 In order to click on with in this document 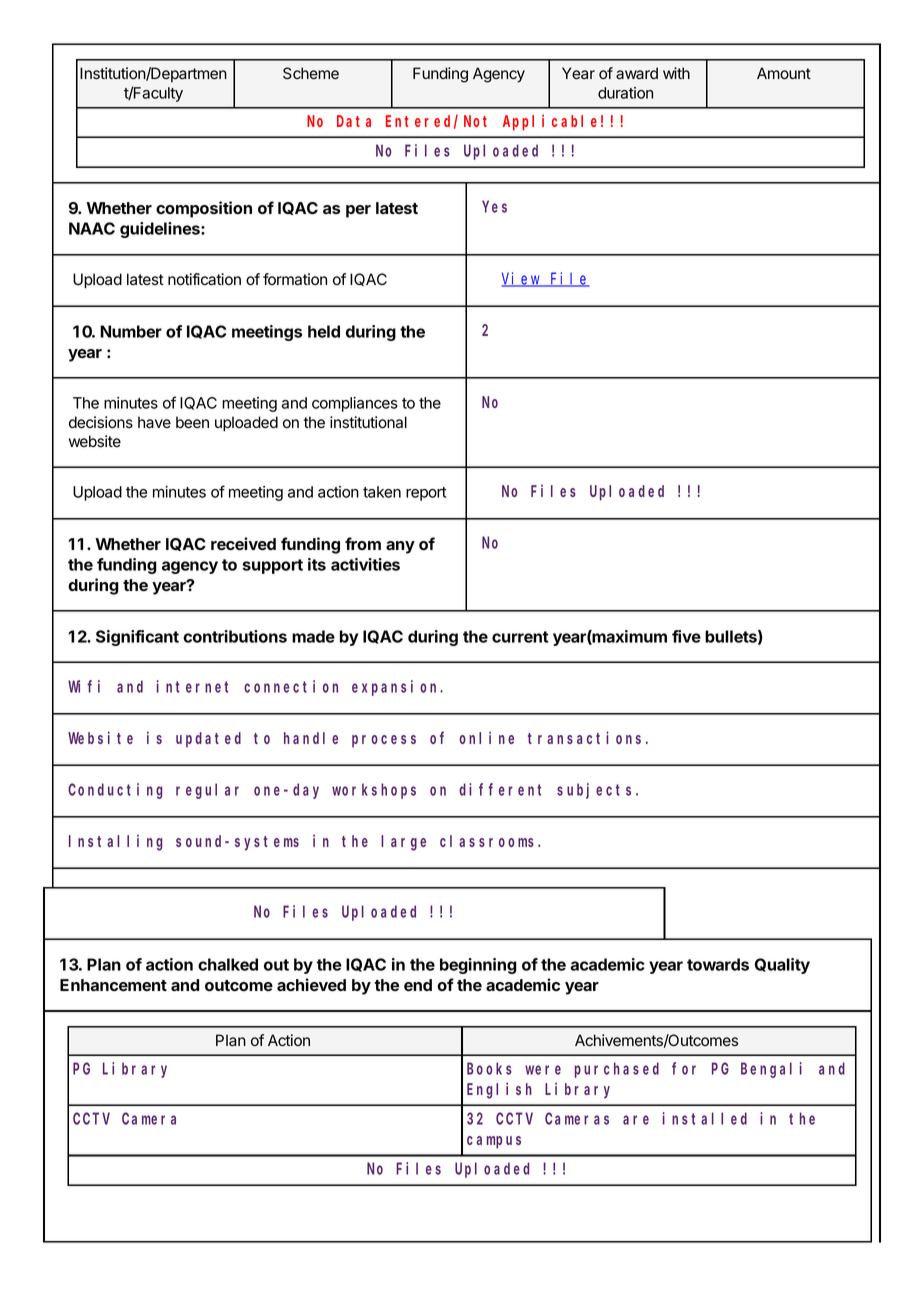, I will do `click(676, 73)`.
